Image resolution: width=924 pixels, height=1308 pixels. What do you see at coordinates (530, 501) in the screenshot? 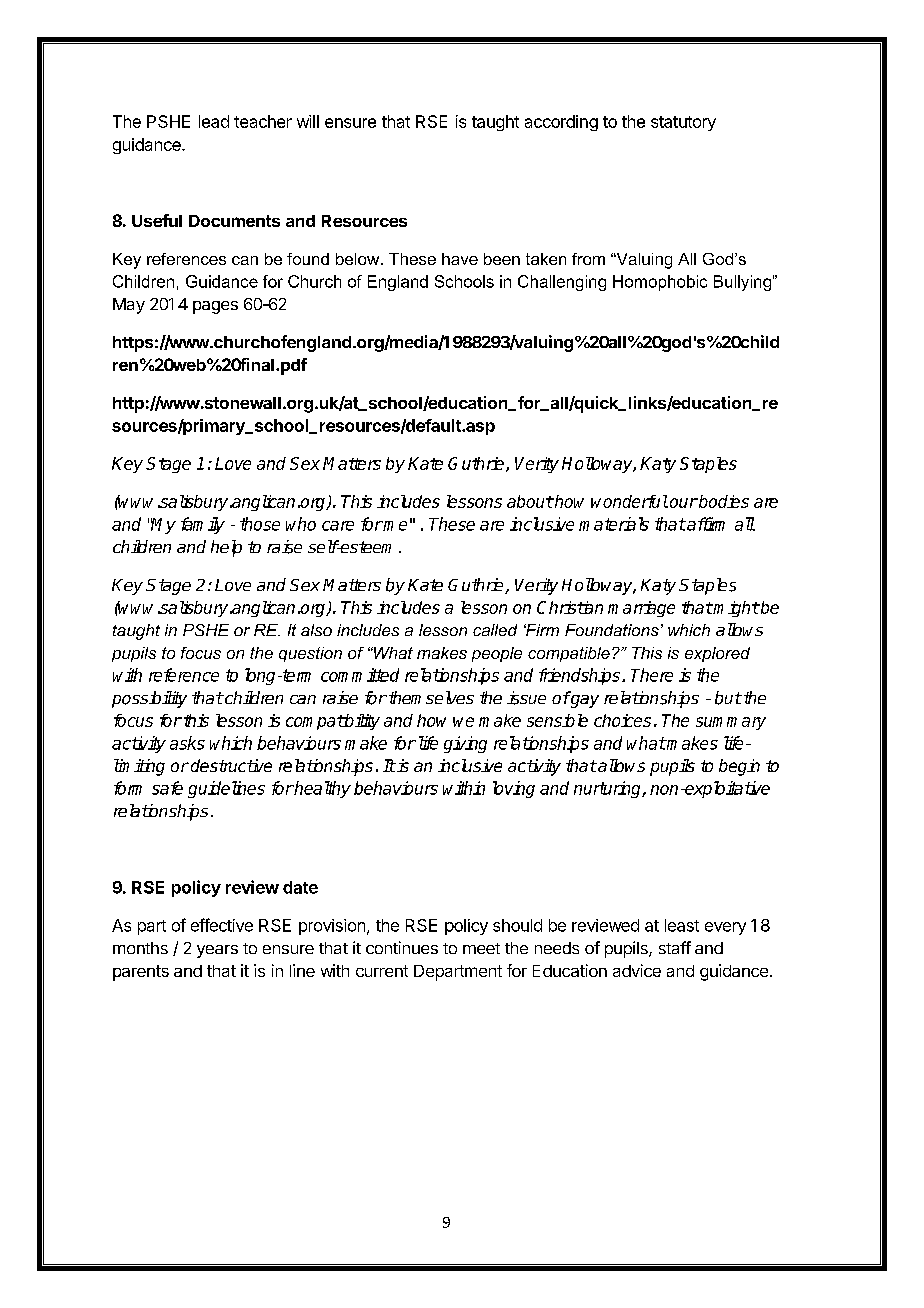
I see `about` at bounding box center [530, 501].
